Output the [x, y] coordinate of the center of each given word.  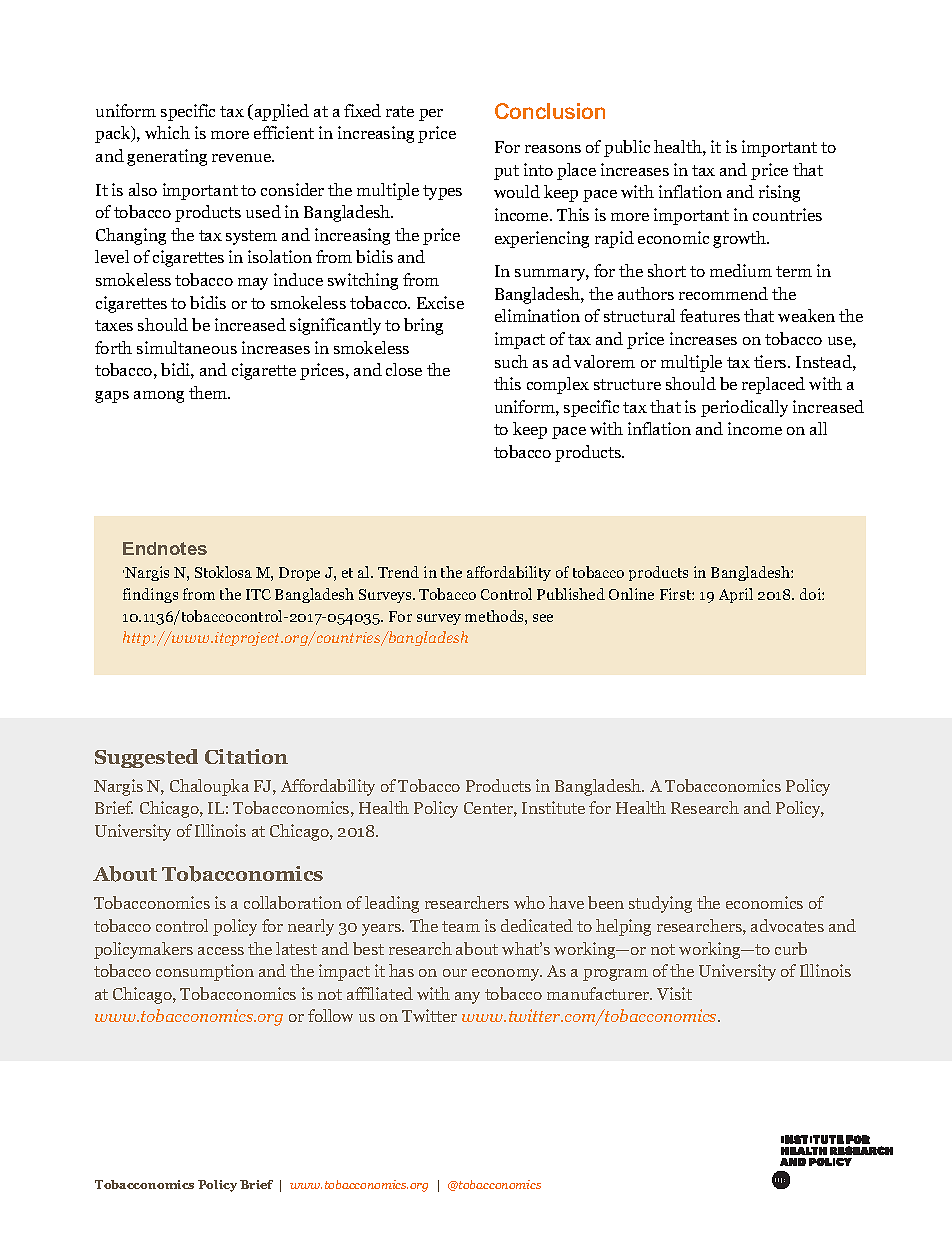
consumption [205, 972]
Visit [674, 993]
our [455, 973]
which [167, 132]
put [506, 172]
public [627, 148]
